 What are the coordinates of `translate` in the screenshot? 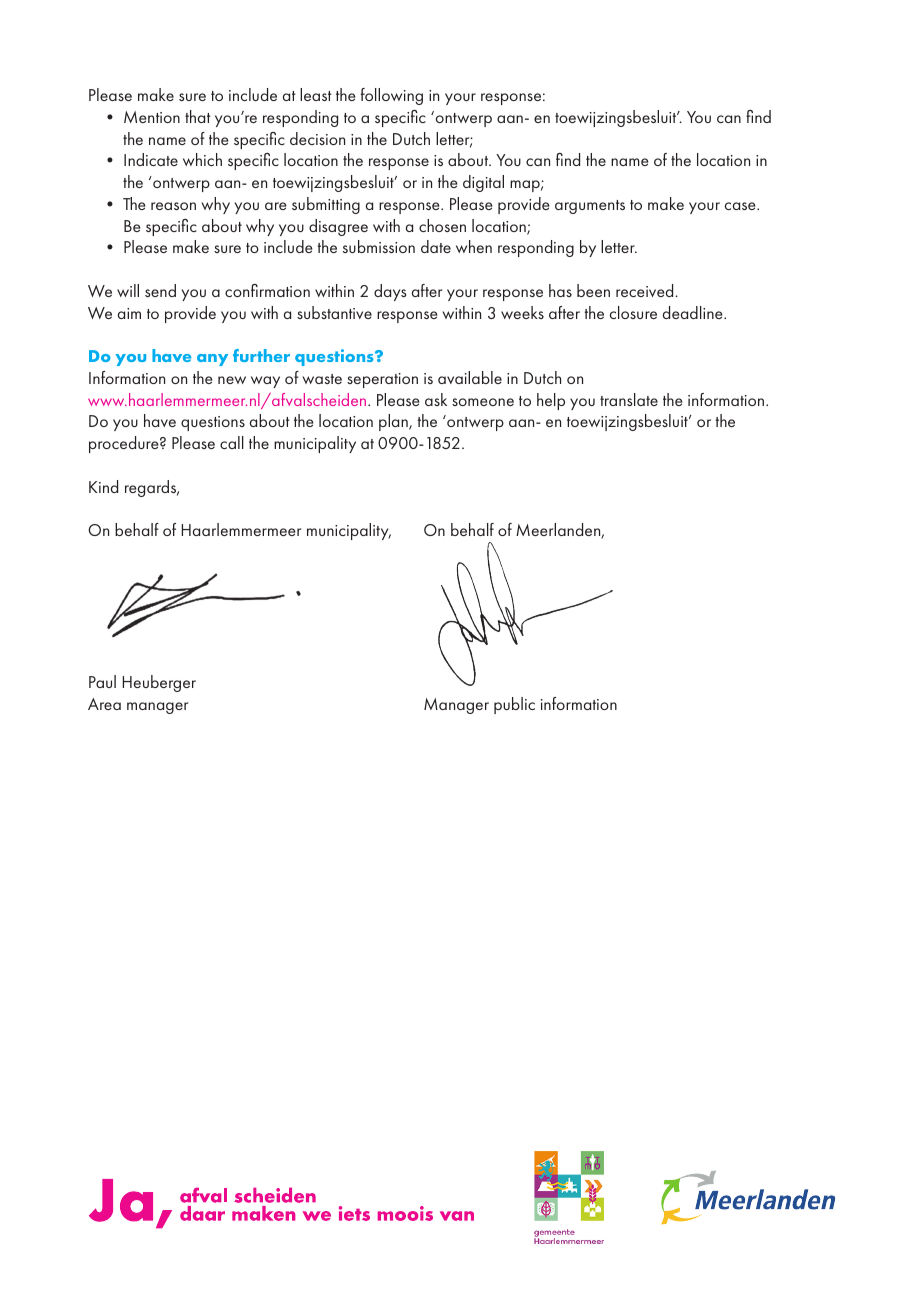 It's located at (629, 399).
